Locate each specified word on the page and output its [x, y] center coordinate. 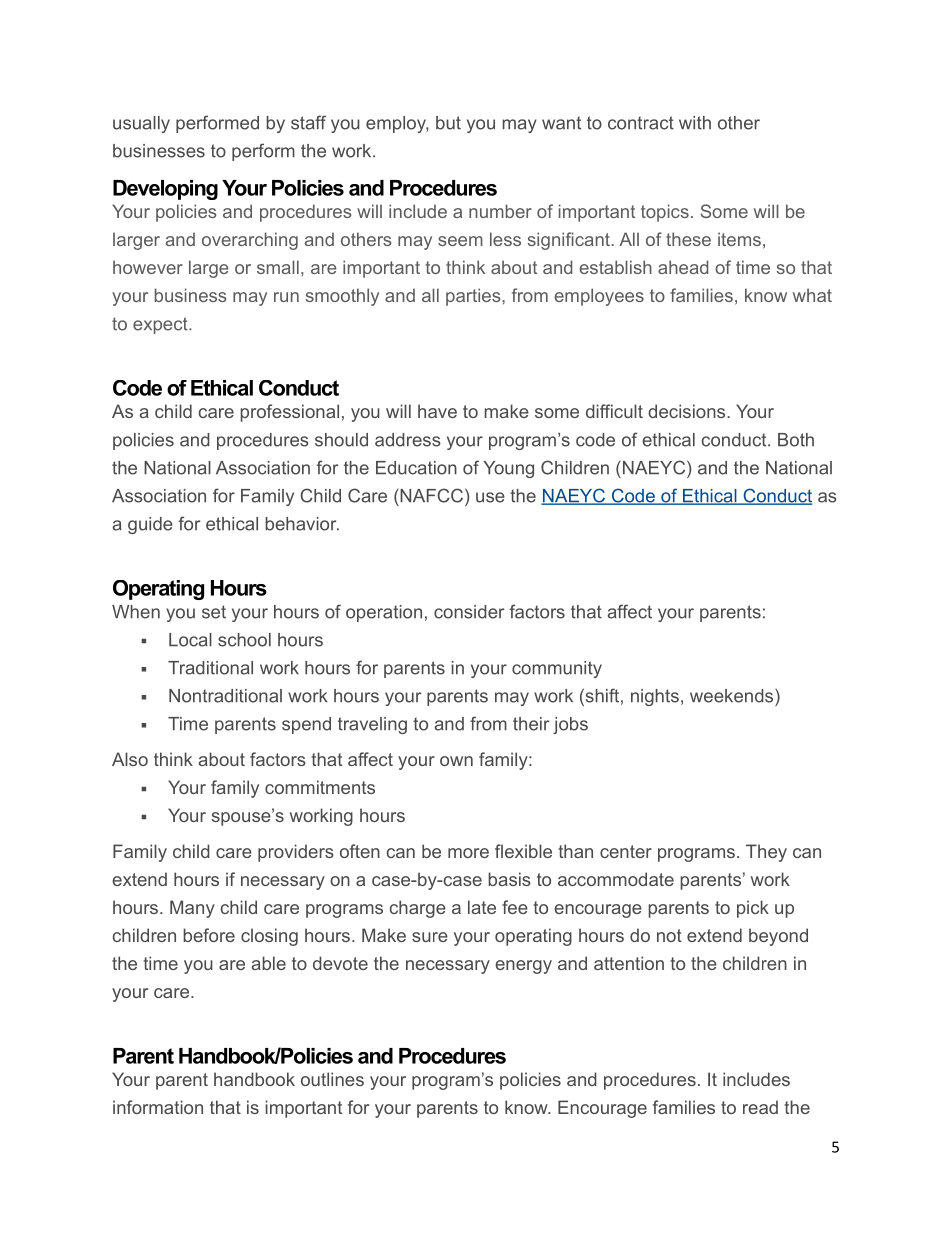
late [482, 907]
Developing [165, 190]
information [158, 1107]
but [448, 123]
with [695, 123]
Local [190, 640]
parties [474, 297]
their [531, 724]
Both [796, 440]
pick [753, 909]
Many [192, 909]
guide [150, 525]
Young [508, 469]
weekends [733, 695]
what [812, 295]
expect [161, 325]
